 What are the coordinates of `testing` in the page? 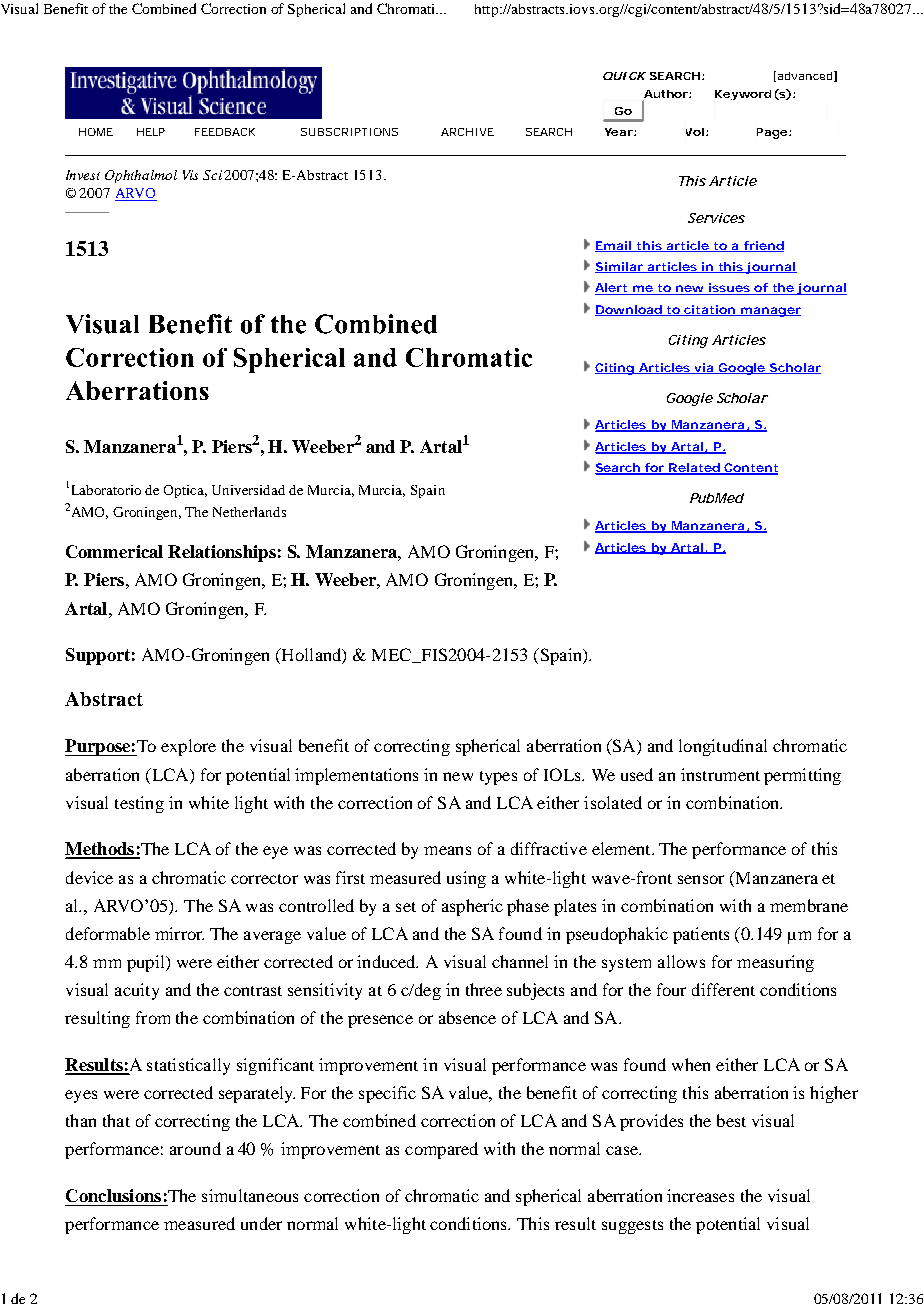 It's located at (139, 804).
